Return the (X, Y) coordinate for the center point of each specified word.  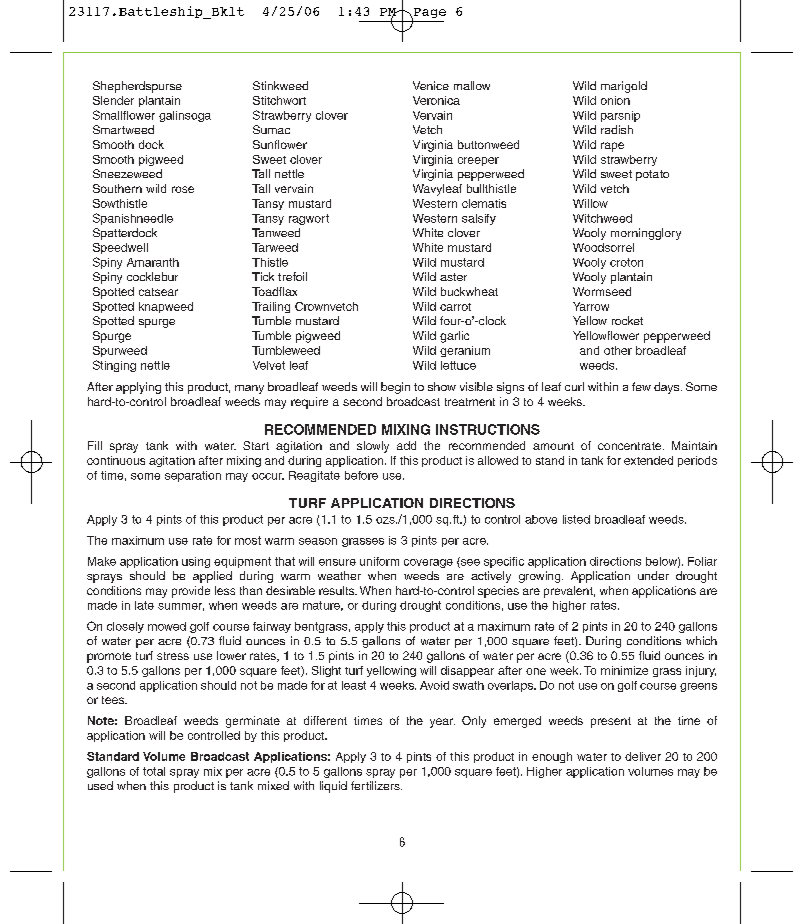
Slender (113, 100)
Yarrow (591, 306)
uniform (379, 561)
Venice (431, 85)
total (154, 771)
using (196, 562)
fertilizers (376, 785)
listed (576, 519)
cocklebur (152, 276)
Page (428, 14)
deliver (643, 756)
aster (453, 277)
